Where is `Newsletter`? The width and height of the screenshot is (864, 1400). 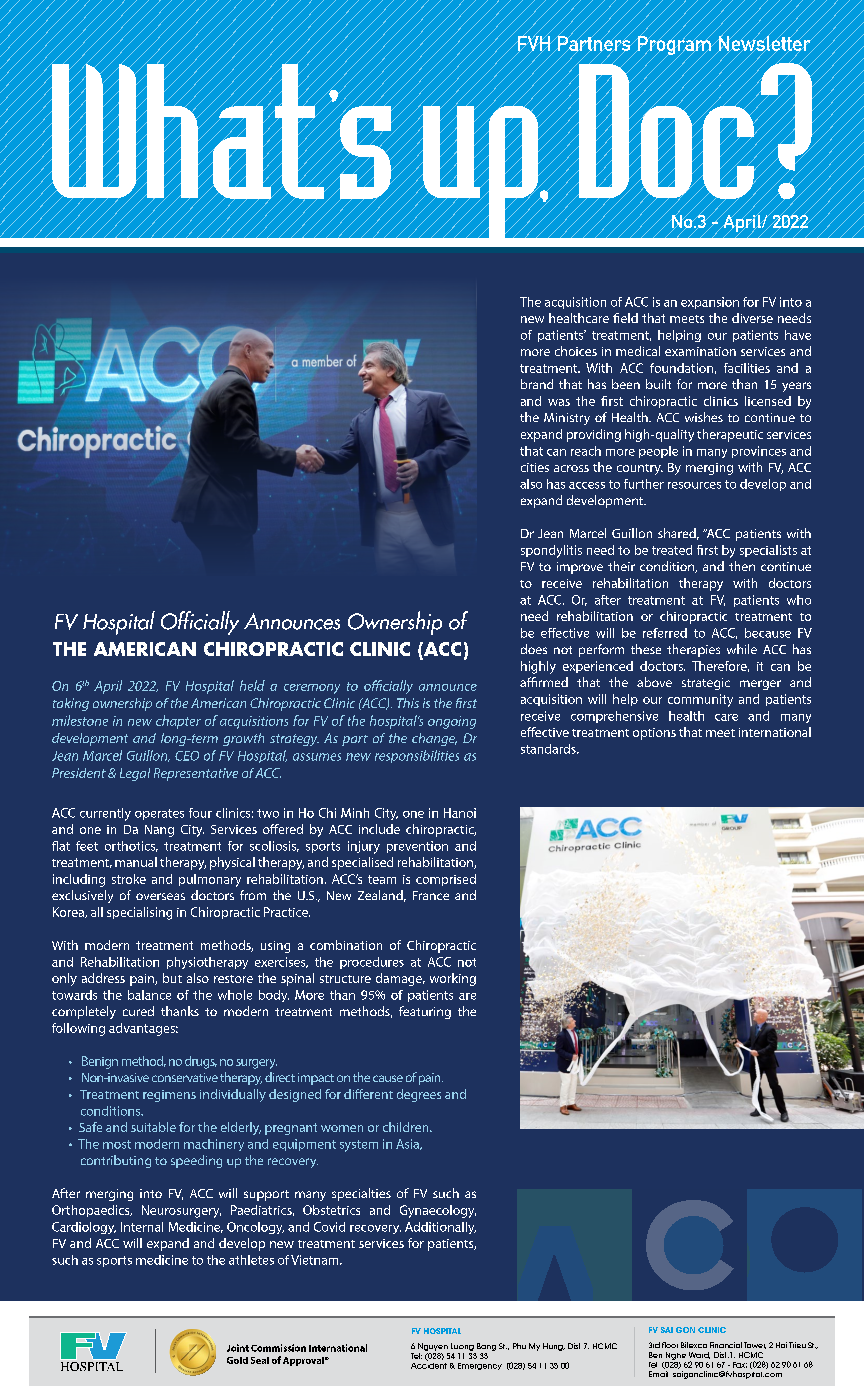
Newsletter is located at coordinates (764, 43).
